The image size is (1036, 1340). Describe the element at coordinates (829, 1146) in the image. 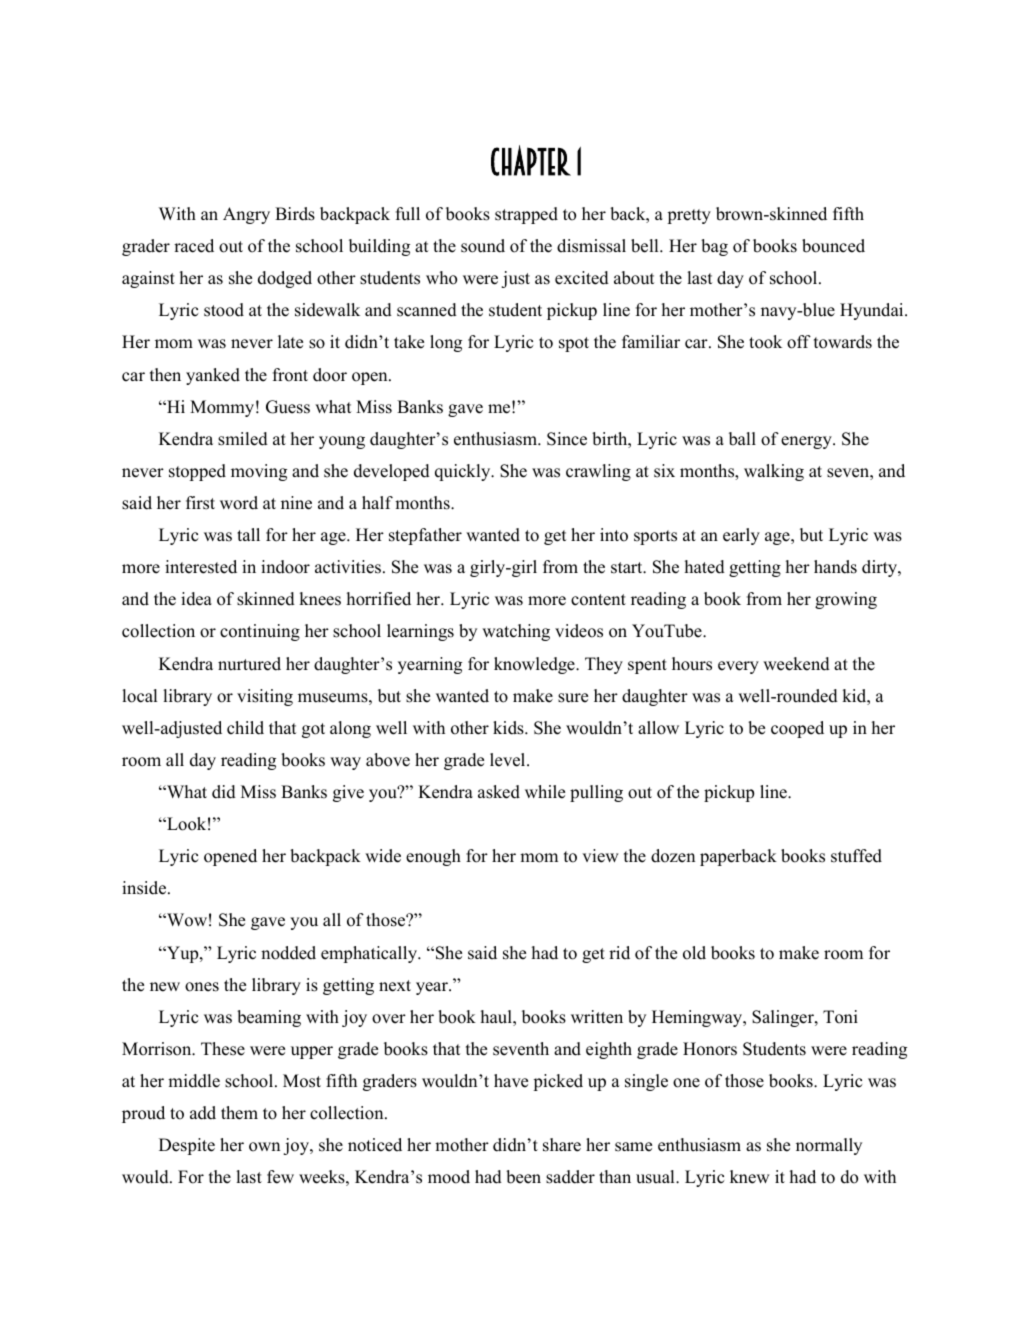

I see `normally` at that location.
